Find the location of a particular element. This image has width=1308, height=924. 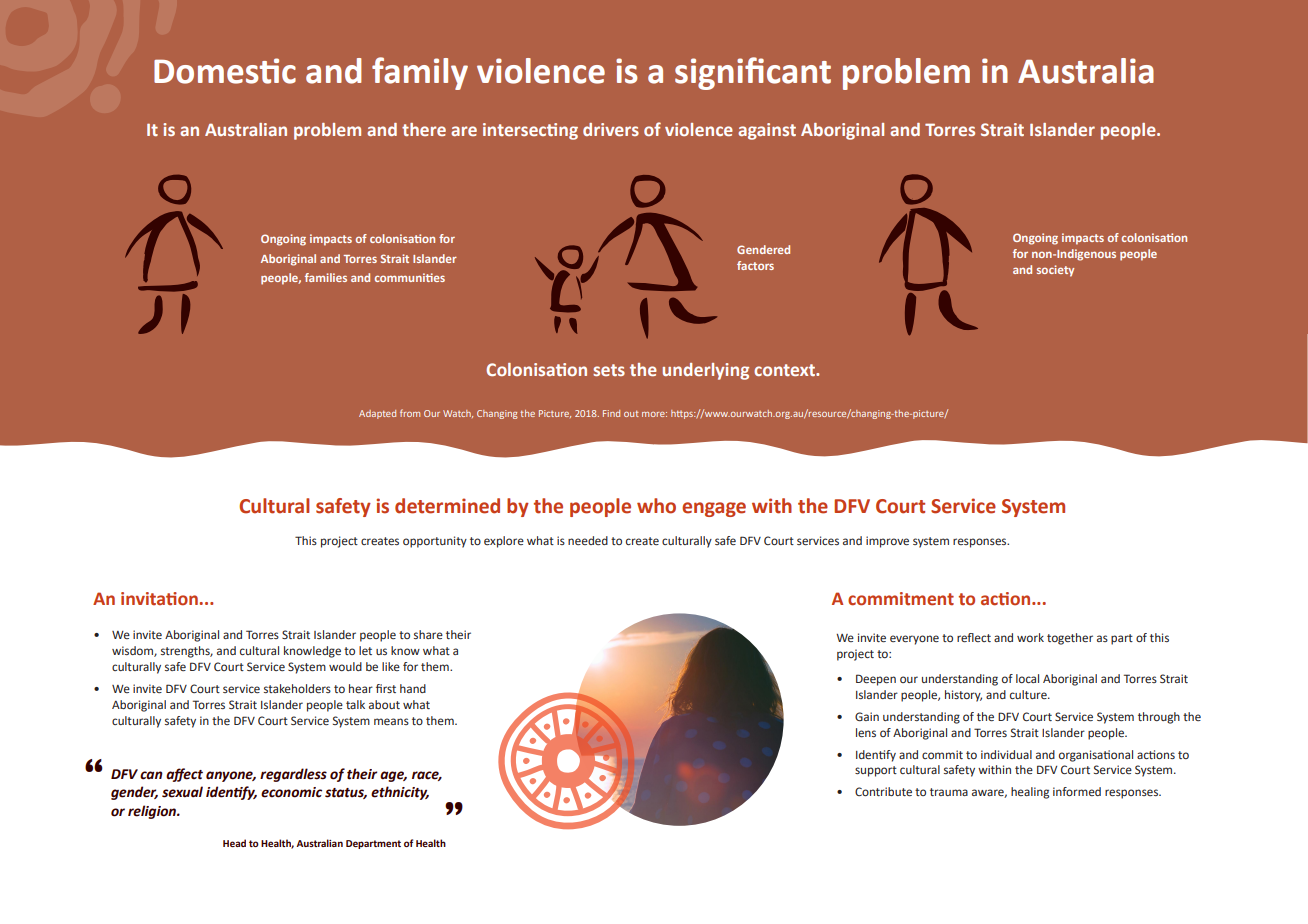

Find is located at coordinates (611, 413).
